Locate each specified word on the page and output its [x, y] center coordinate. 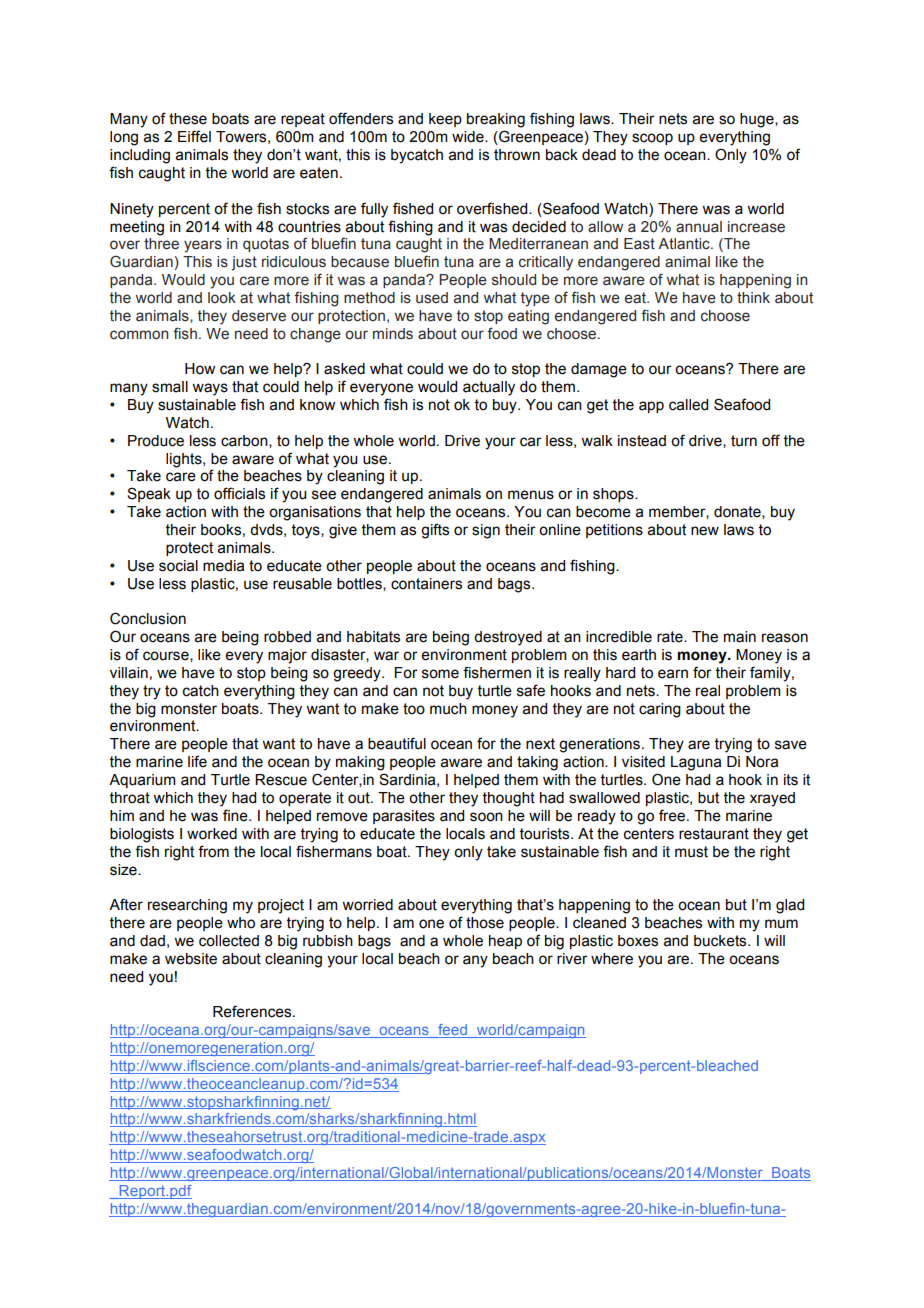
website [191, 959]
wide [469, 137]
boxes [638, 941]
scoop [652, 139]
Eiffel [194, 136]
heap [505, 942]
